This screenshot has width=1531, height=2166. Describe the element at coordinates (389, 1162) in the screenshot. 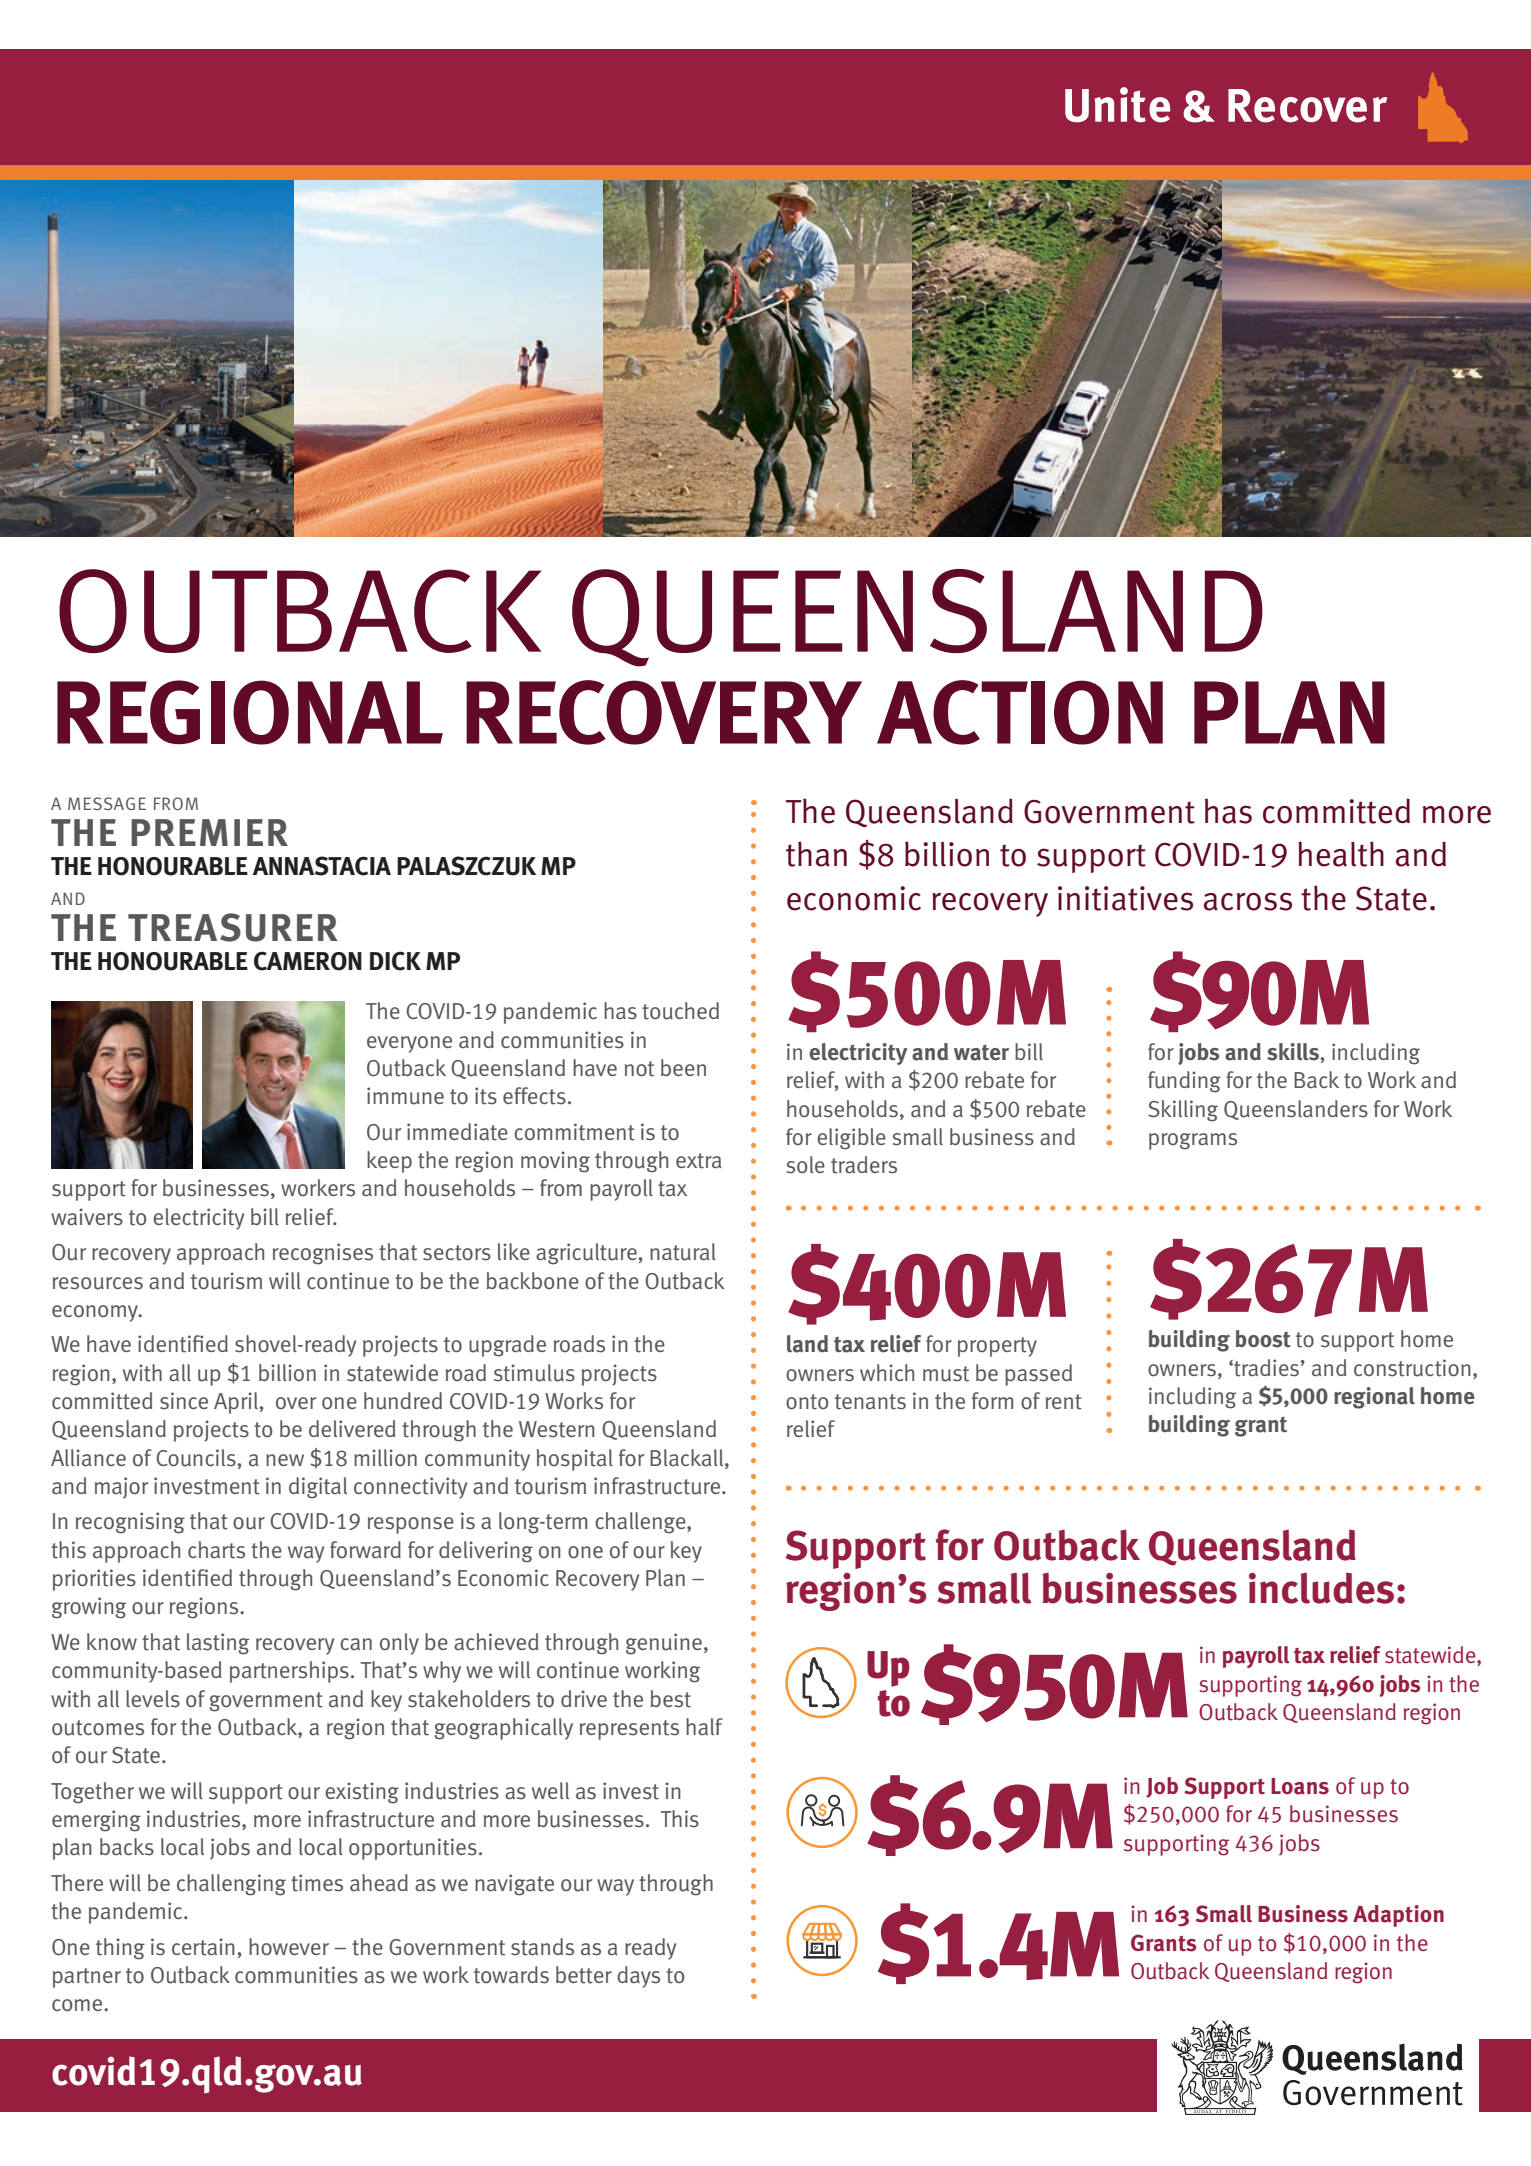

I see `keep` at that location.
